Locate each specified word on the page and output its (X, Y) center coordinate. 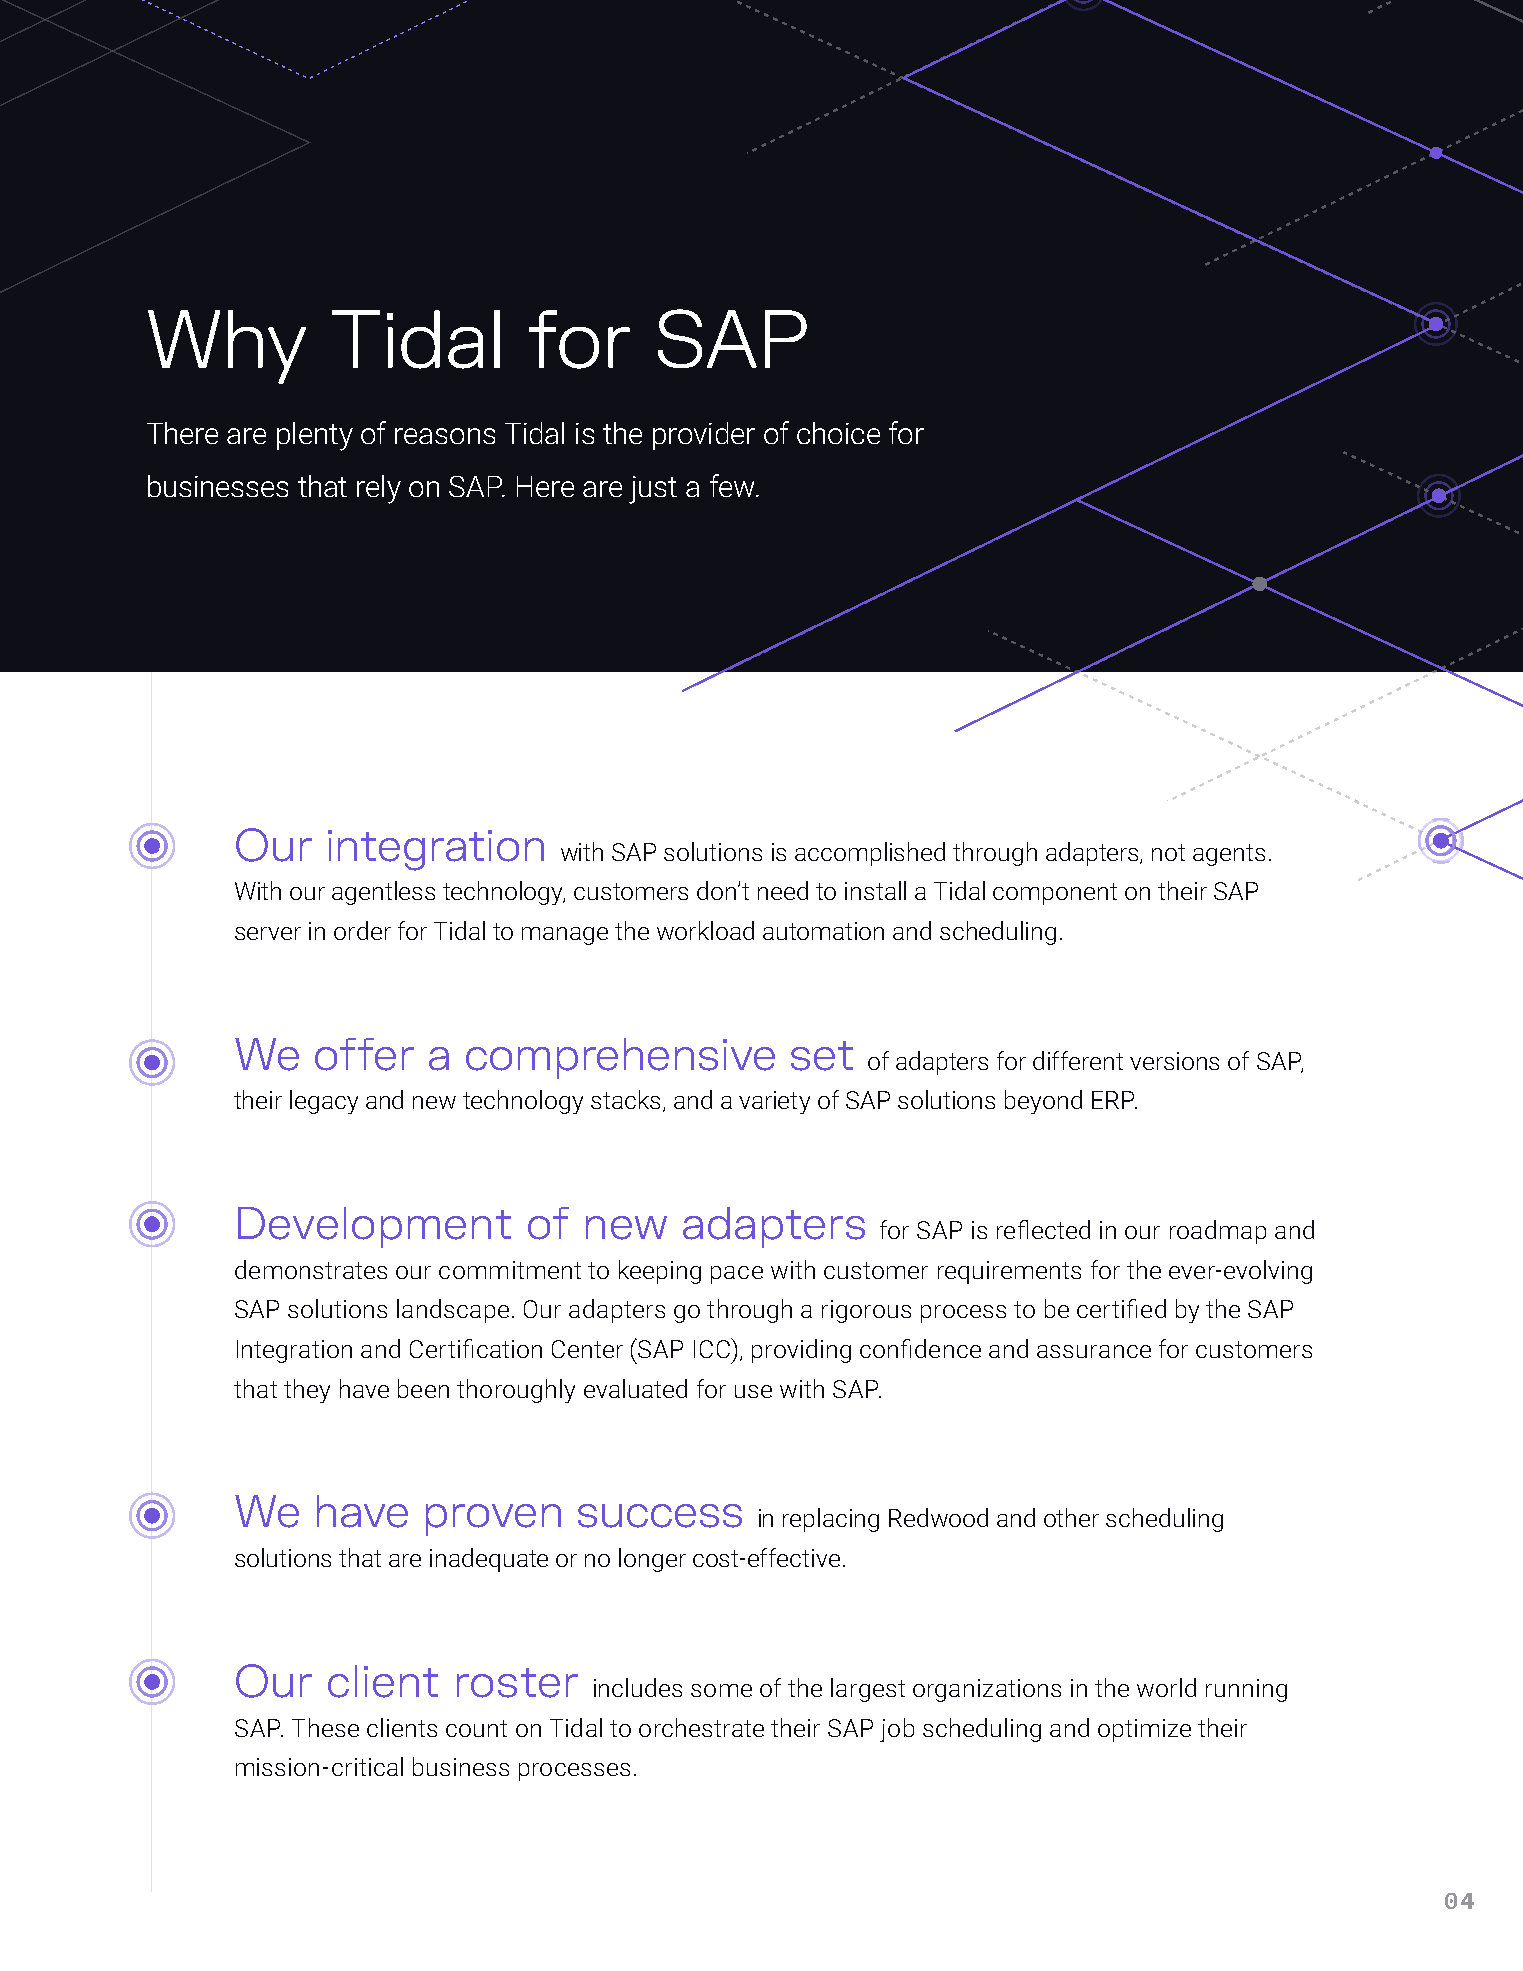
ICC (713, 1348)
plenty (315, 436)
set (822, 1056)
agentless (383, 893)
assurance (1094, 1351)
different (1078, 1060)
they (307, 1391)
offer (364, 1054)
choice (838, 433)
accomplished (870, 854)
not (1168, 852)
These (325, 1727)
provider (704, 436)
